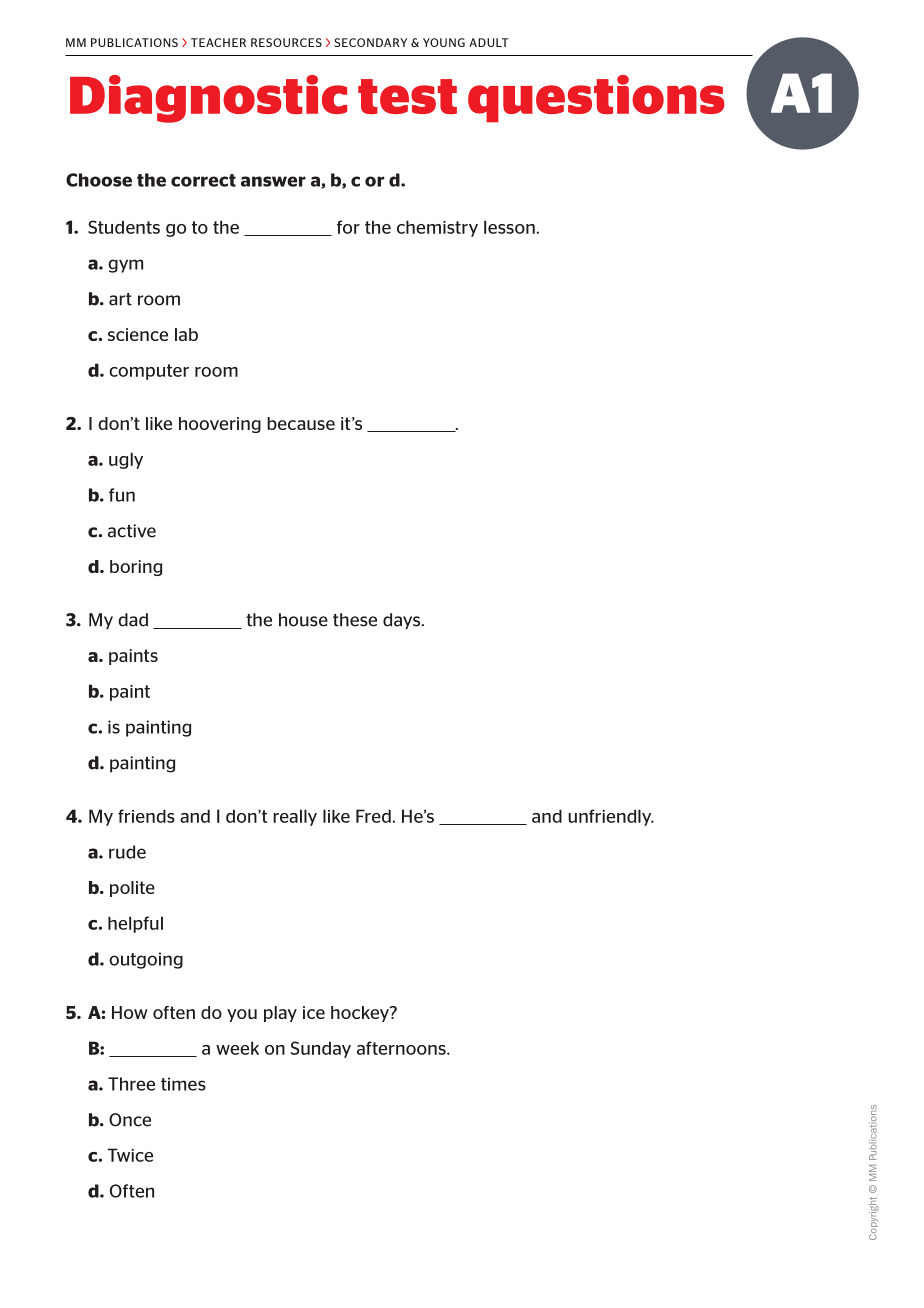  I want to click on lesson, so click(509, 227).
